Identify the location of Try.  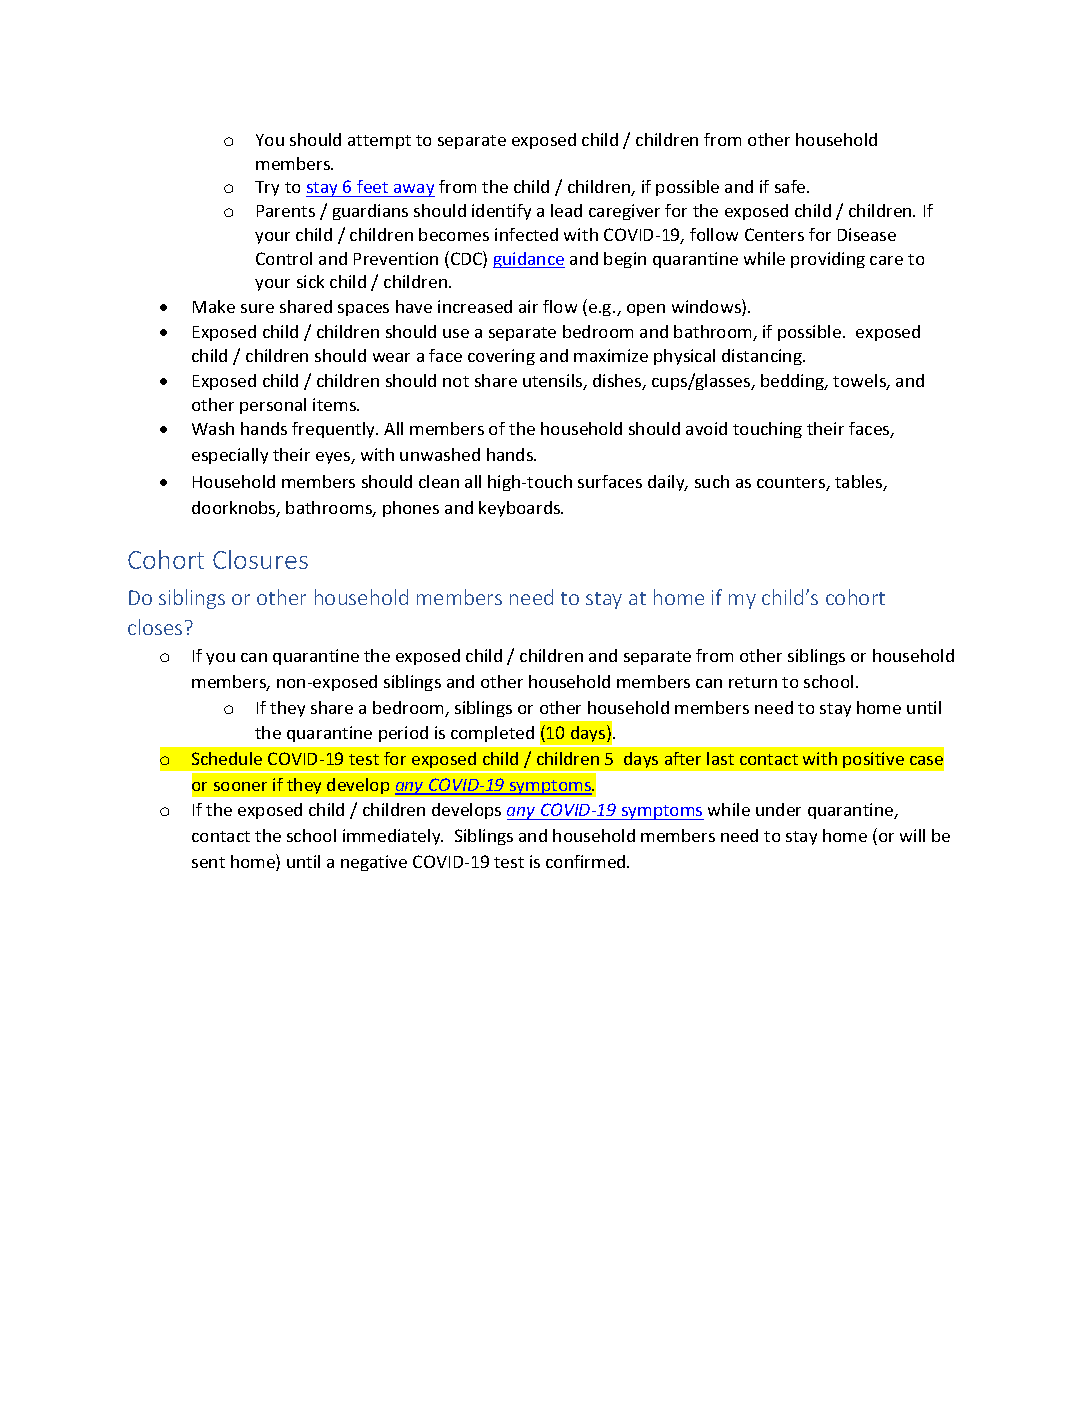
(267, 188).
